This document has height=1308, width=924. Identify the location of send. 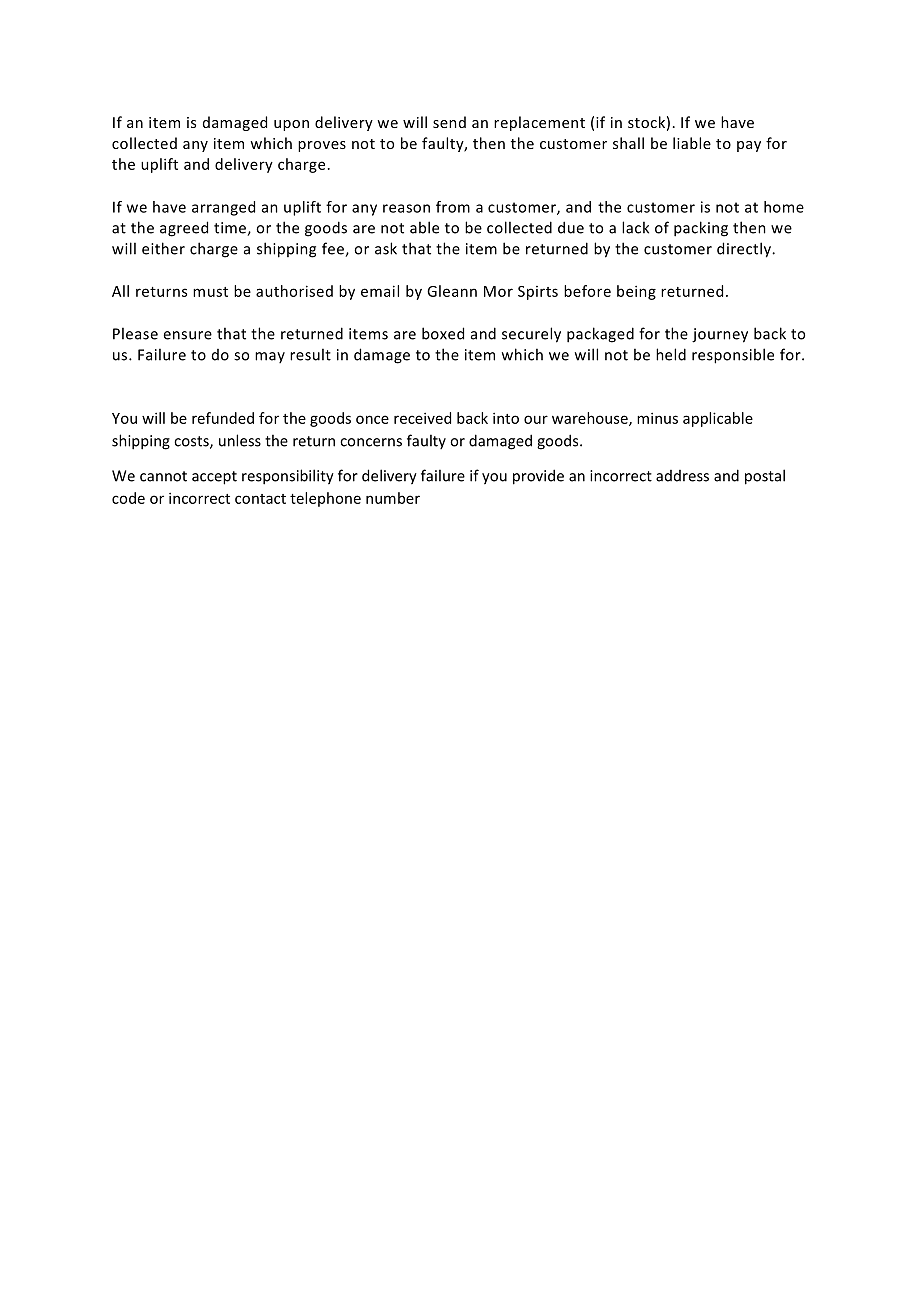
(449, 122).
